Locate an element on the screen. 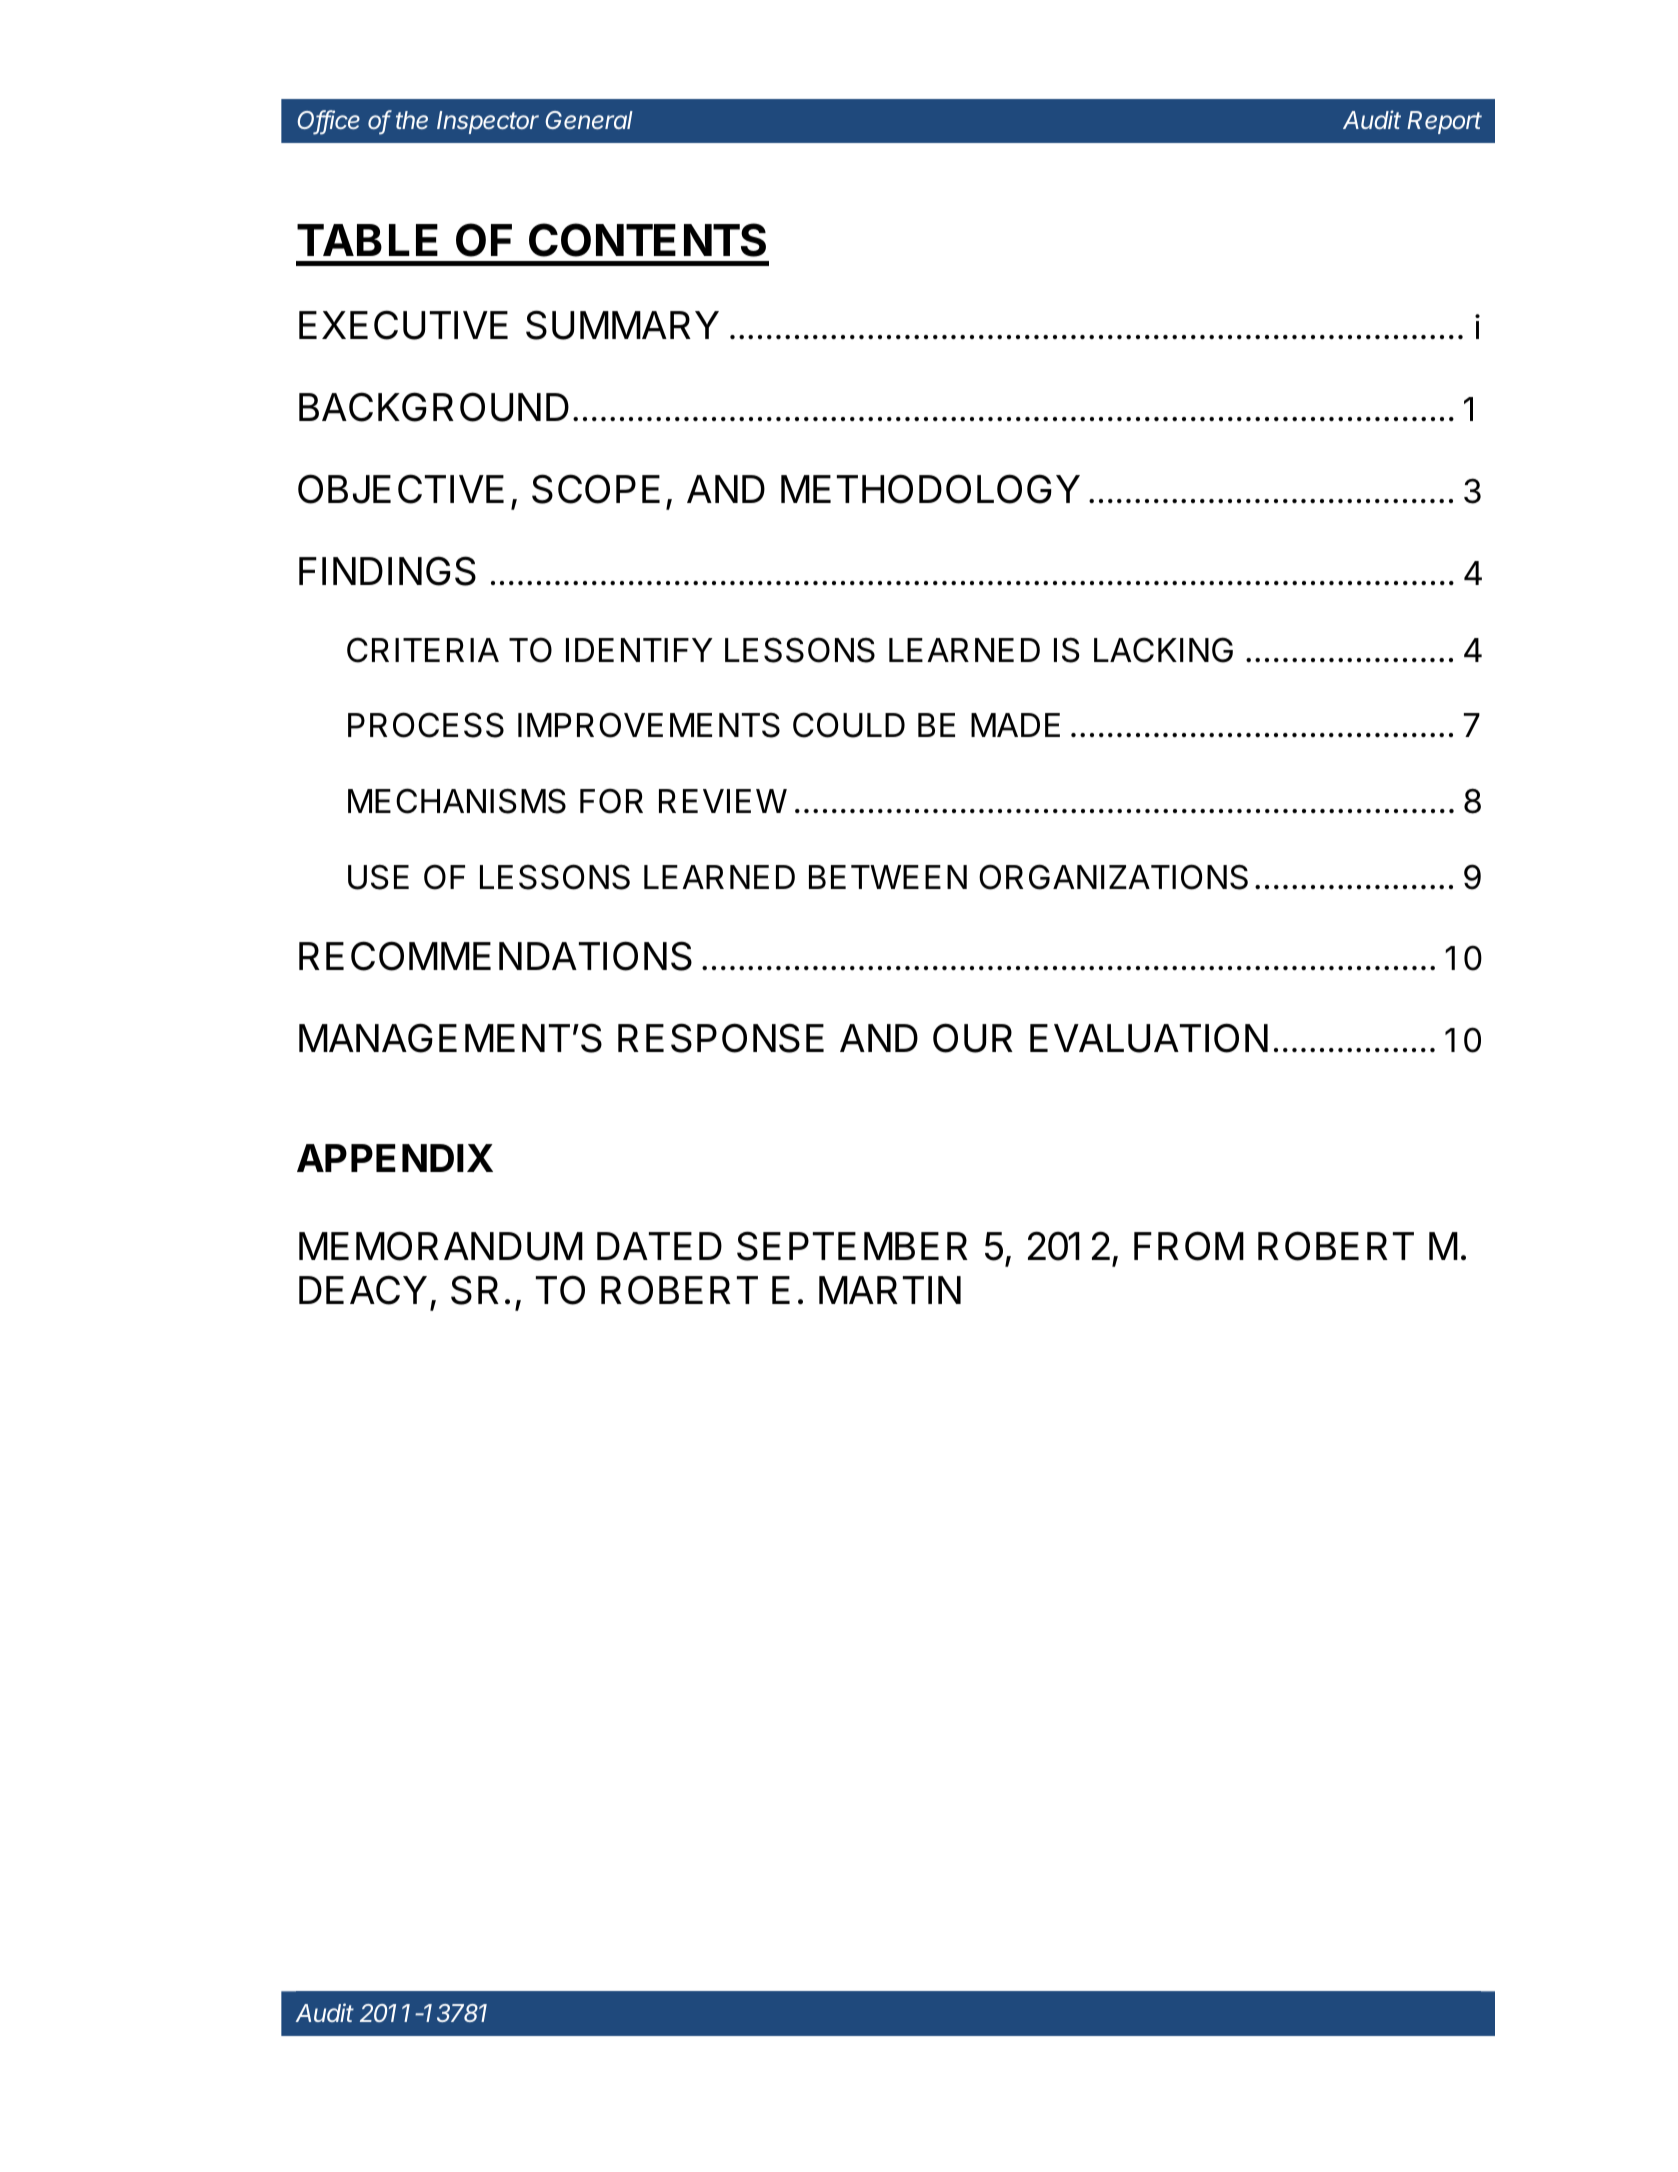 This screenshot has height=2172, width=1678. LACKING is located at coordinates (1163, 650).
